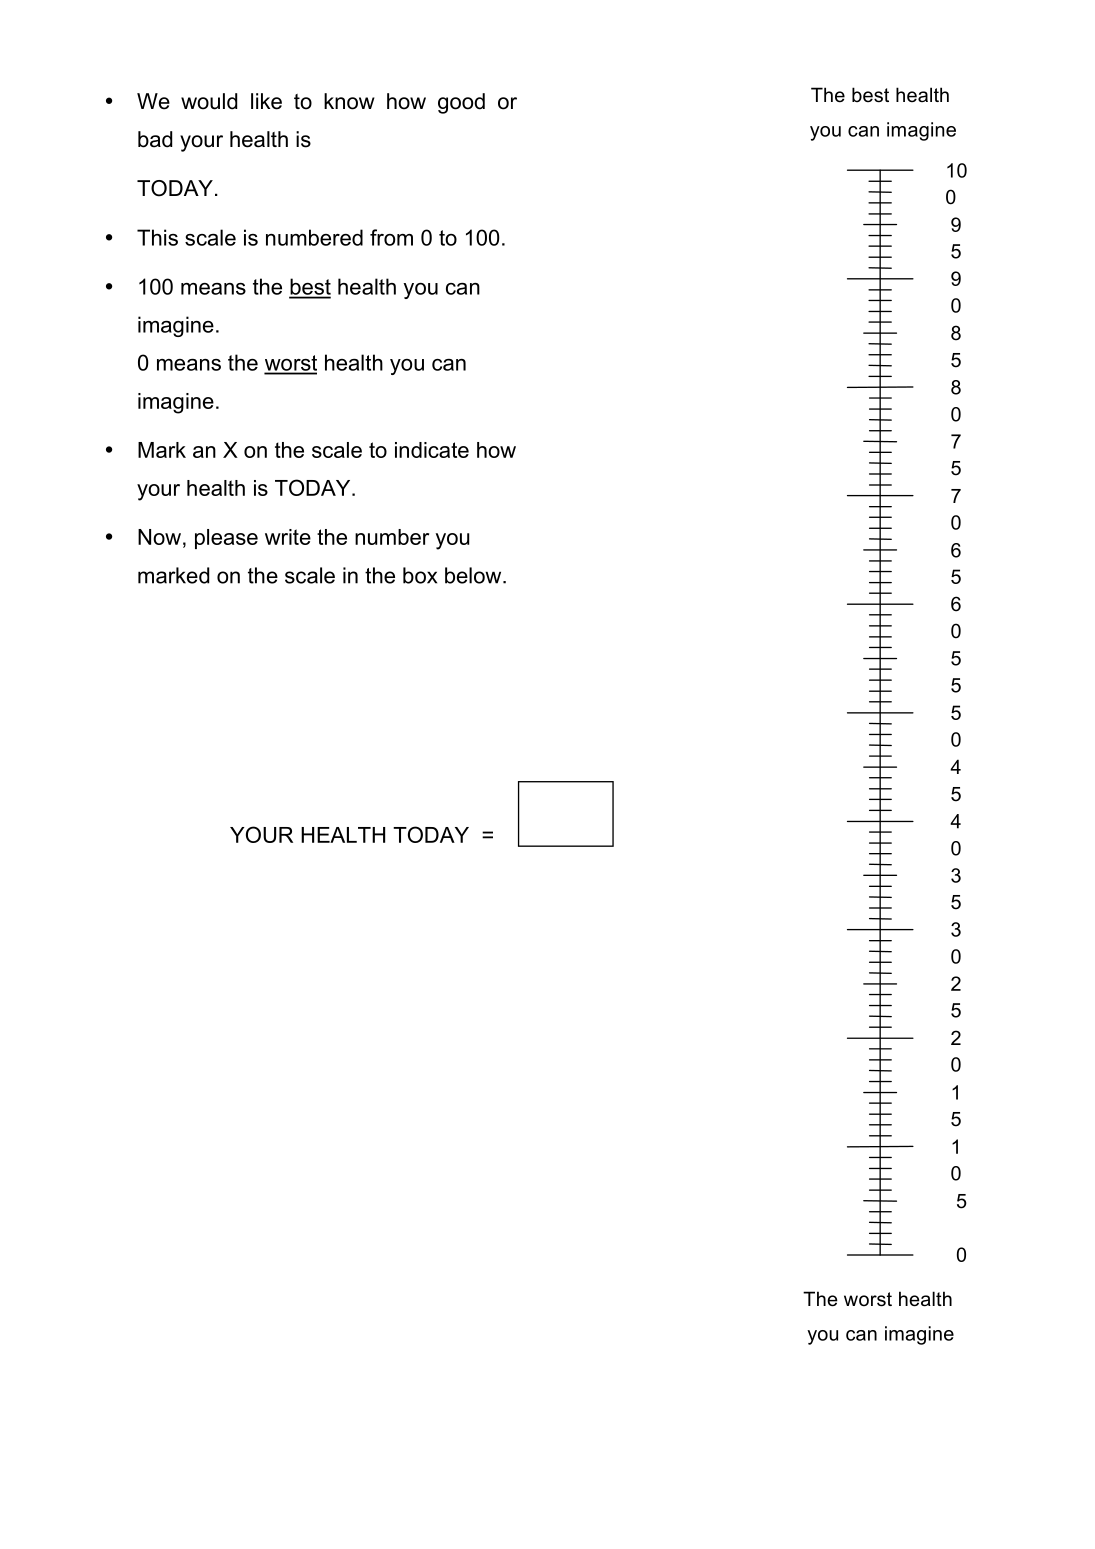 The width and height of the document is (1095, 1549). What do you see at coordinates (432, 450) in the document?
I see `indicate` at bounding box center [432, 450].
